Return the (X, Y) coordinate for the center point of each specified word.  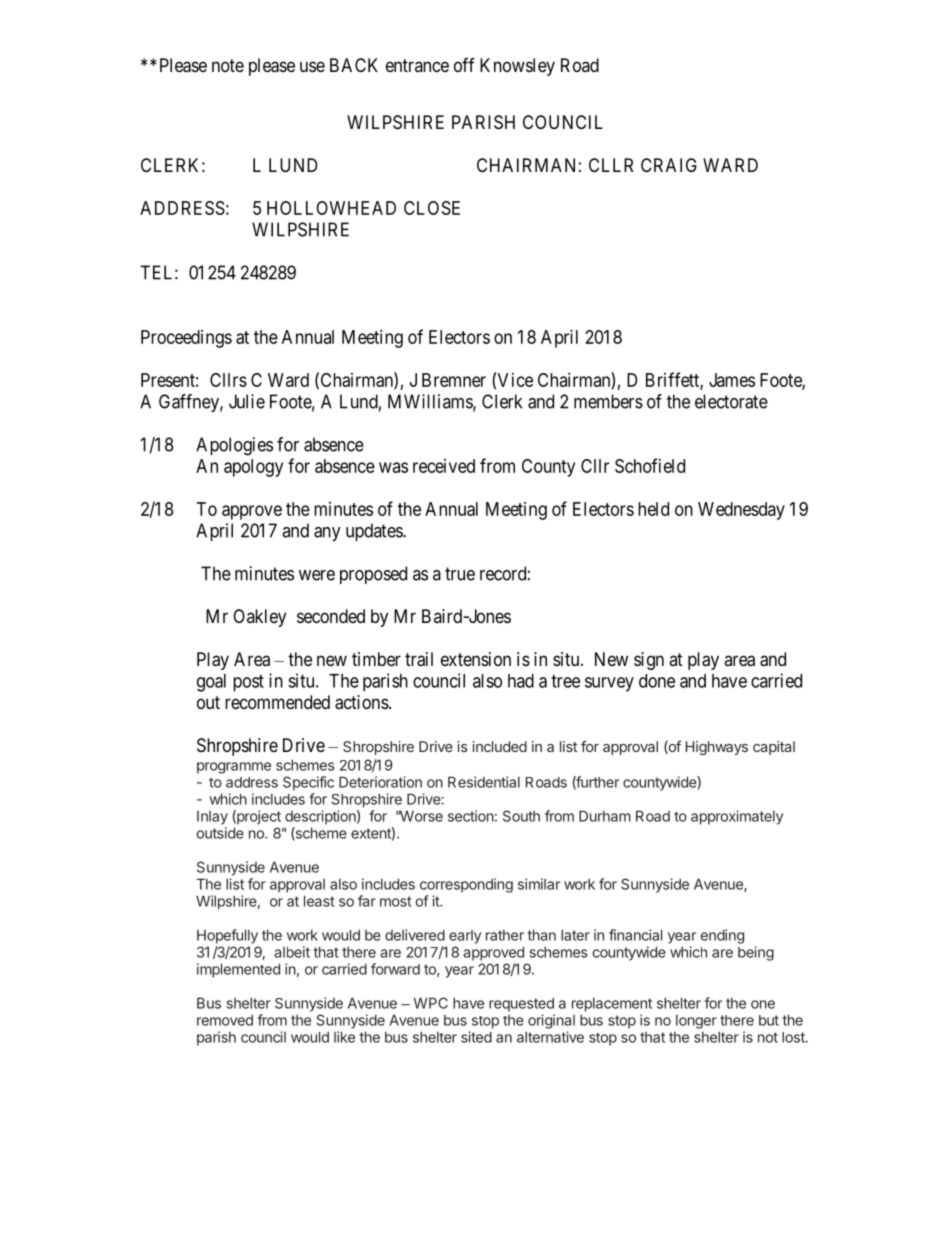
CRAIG (669, 165)
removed (225, 1020)
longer (696, 1022)
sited (476, 1037)
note (228, 65)
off (464, 65)
